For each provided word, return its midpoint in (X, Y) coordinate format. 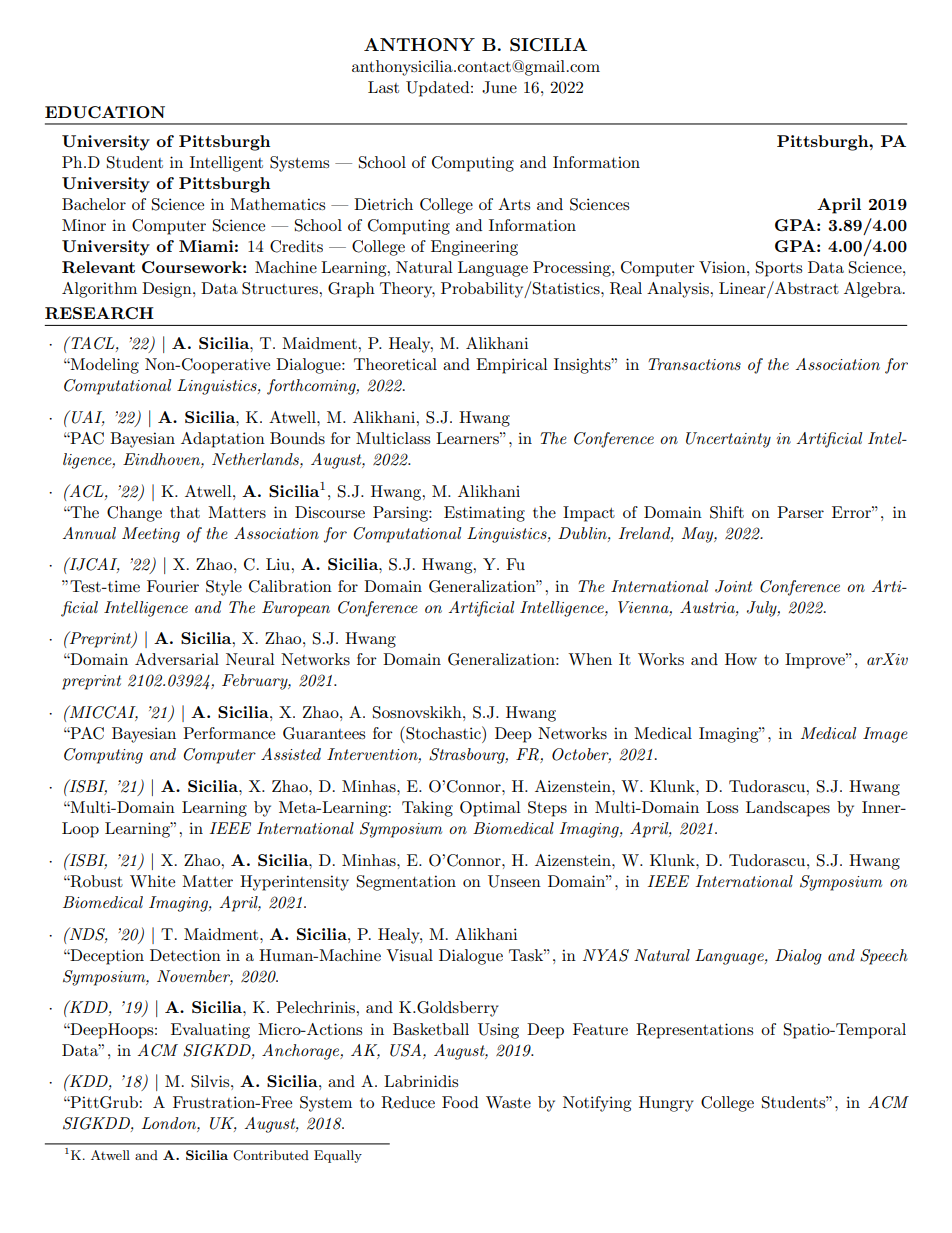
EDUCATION (105, 112)
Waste (508, 1102)
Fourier (173, 586)
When (590, 659)
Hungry (666, 1104)
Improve (816, 661)
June (499, 87)
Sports (779, 269)
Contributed (271, 1155)
